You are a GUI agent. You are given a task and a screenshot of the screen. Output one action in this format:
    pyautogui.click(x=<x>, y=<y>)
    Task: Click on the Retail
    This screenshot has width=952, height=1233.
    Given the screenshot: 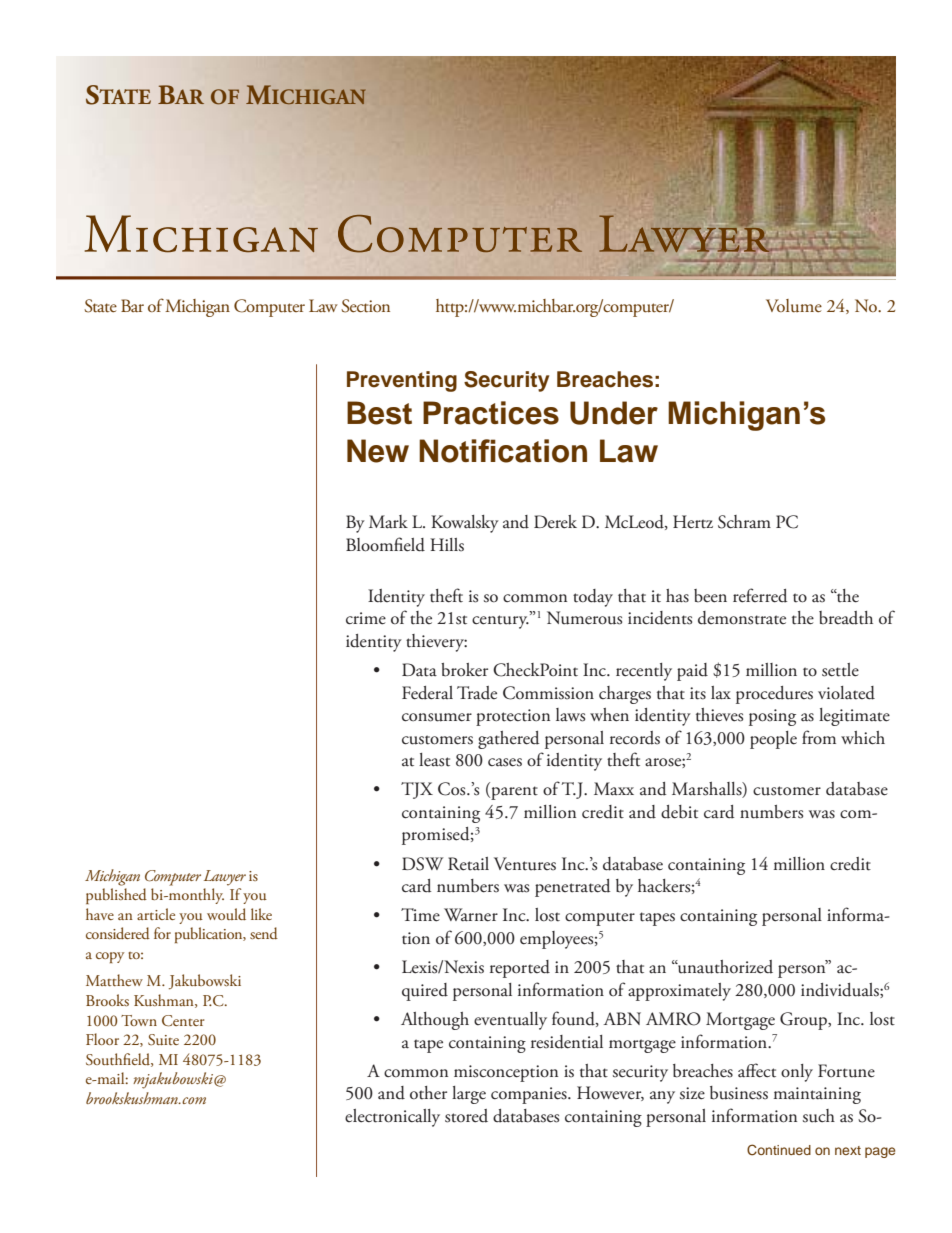 What is the action you would take?
    pyautogui.click(x=468, y=864)
